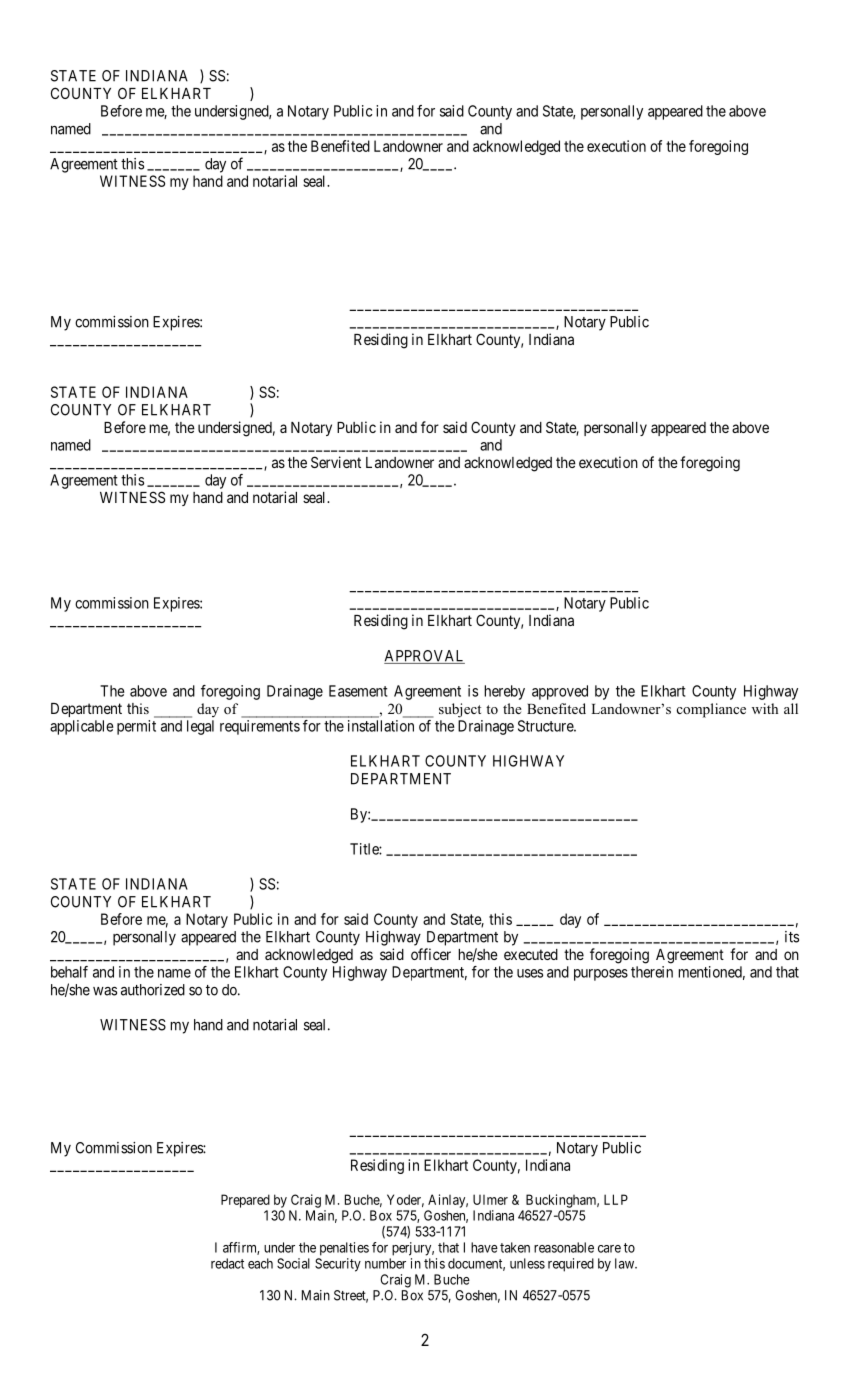 This screenshot has width=849, height=1400. What do you see at coordinates (424, 657) in the screenshot?
I see `APPROVAL` at bounding box center [424, 657].
